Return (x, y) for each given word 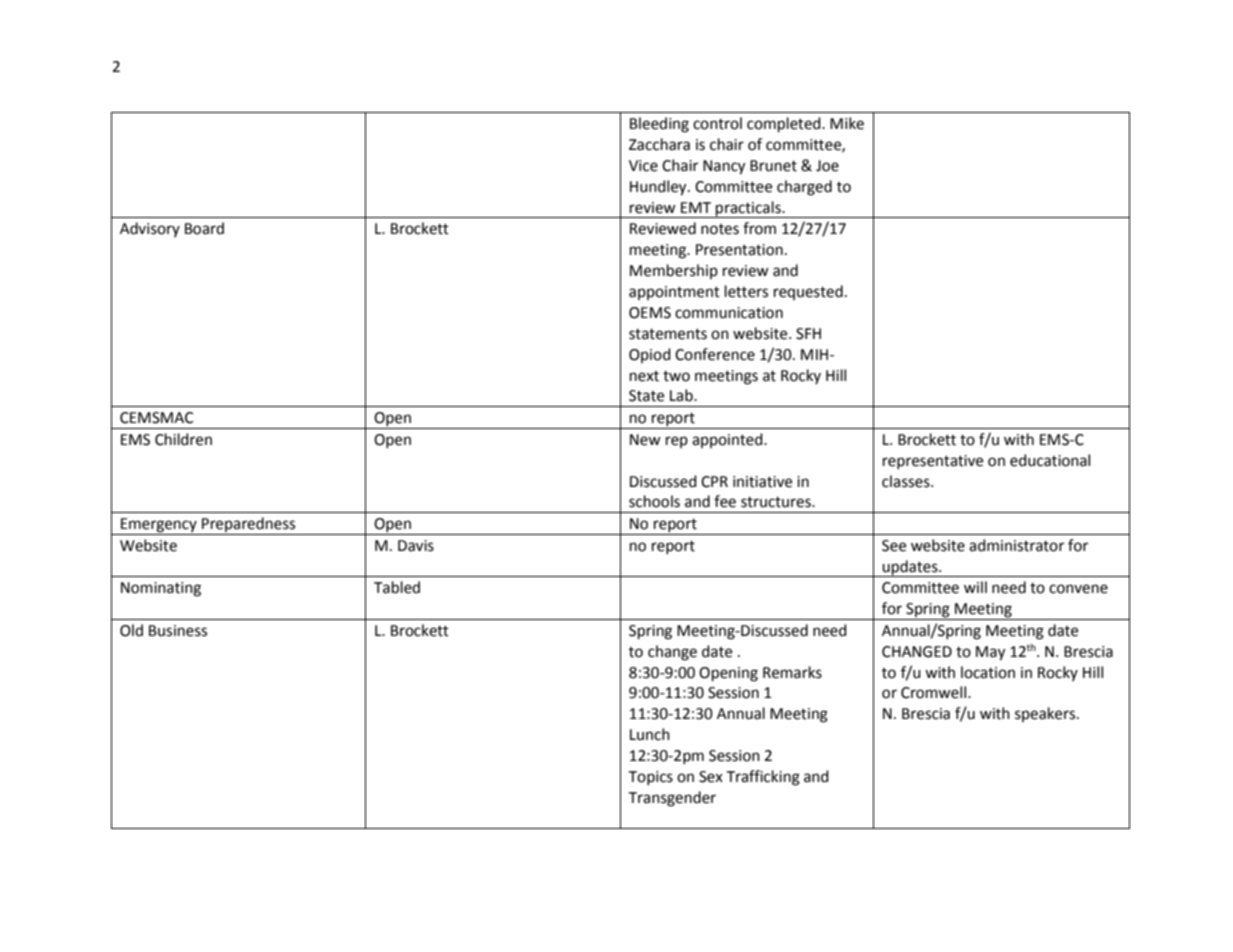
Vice (643, 166)
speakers (1046, 714)
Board (204, 228)
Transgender (672, 799)
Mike (847, 123)
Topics (650, 778)
